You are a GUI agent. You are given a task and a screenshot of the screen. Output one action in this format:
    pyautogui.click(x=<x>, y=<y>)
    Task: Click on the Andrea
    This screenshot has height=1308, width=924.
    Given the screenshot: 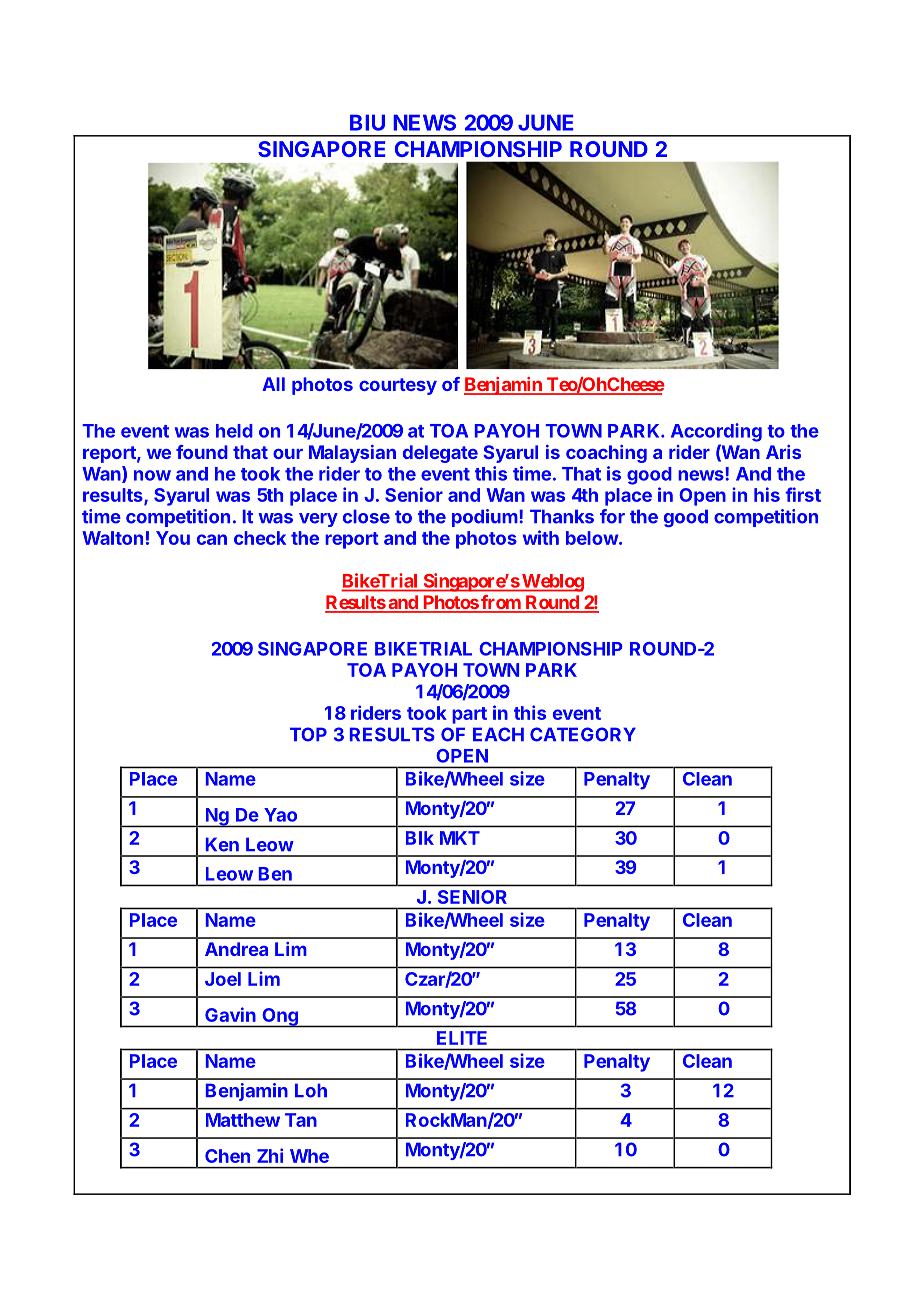 What is the action you would take?
    pyautogui.click(x=236, y=949)
